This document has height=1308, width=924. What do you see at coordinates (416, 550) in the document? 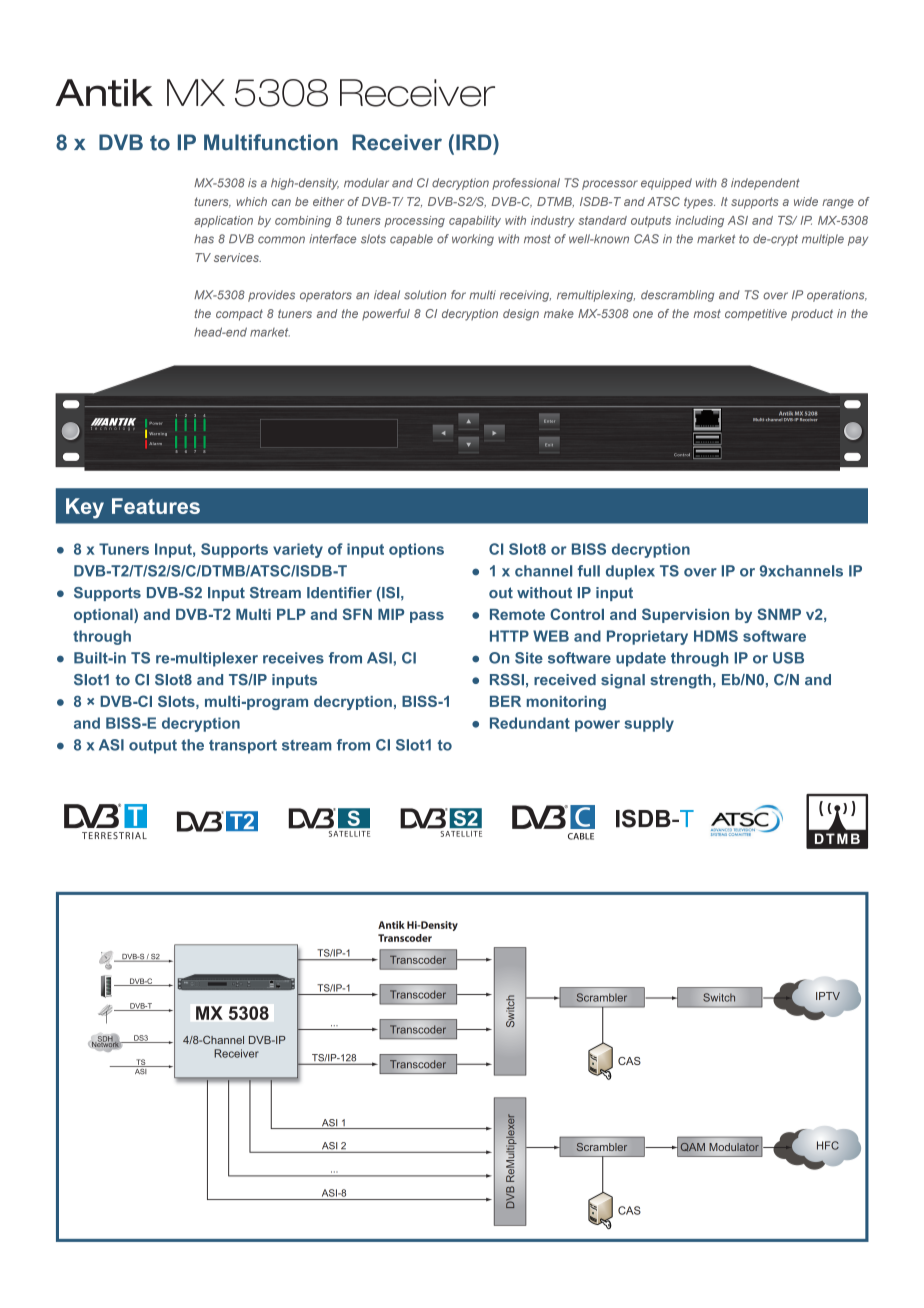
I see `options` at bounding box center [416, 550].
